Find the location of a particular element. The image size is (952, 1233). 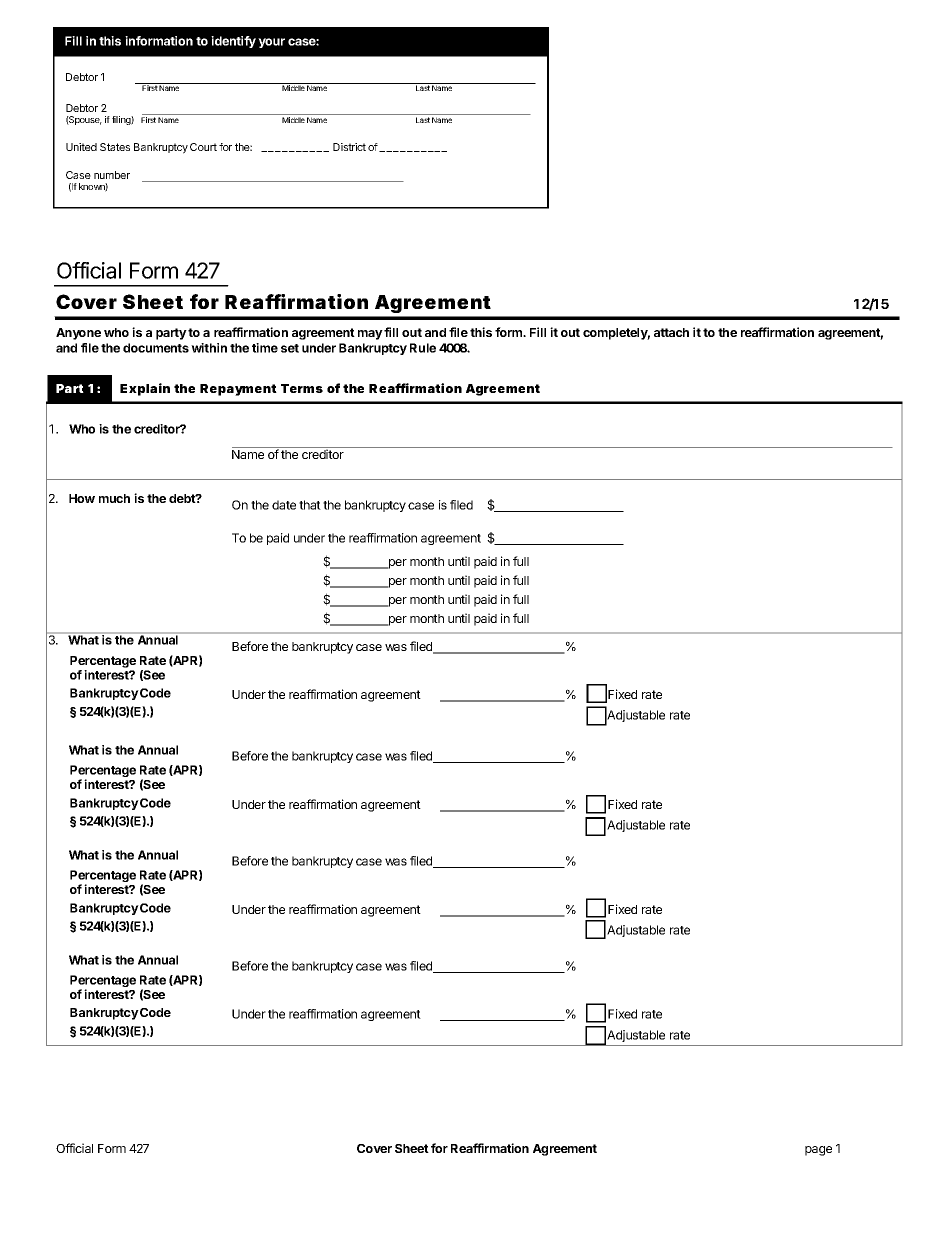

date is located at coordinates (284, 505).
